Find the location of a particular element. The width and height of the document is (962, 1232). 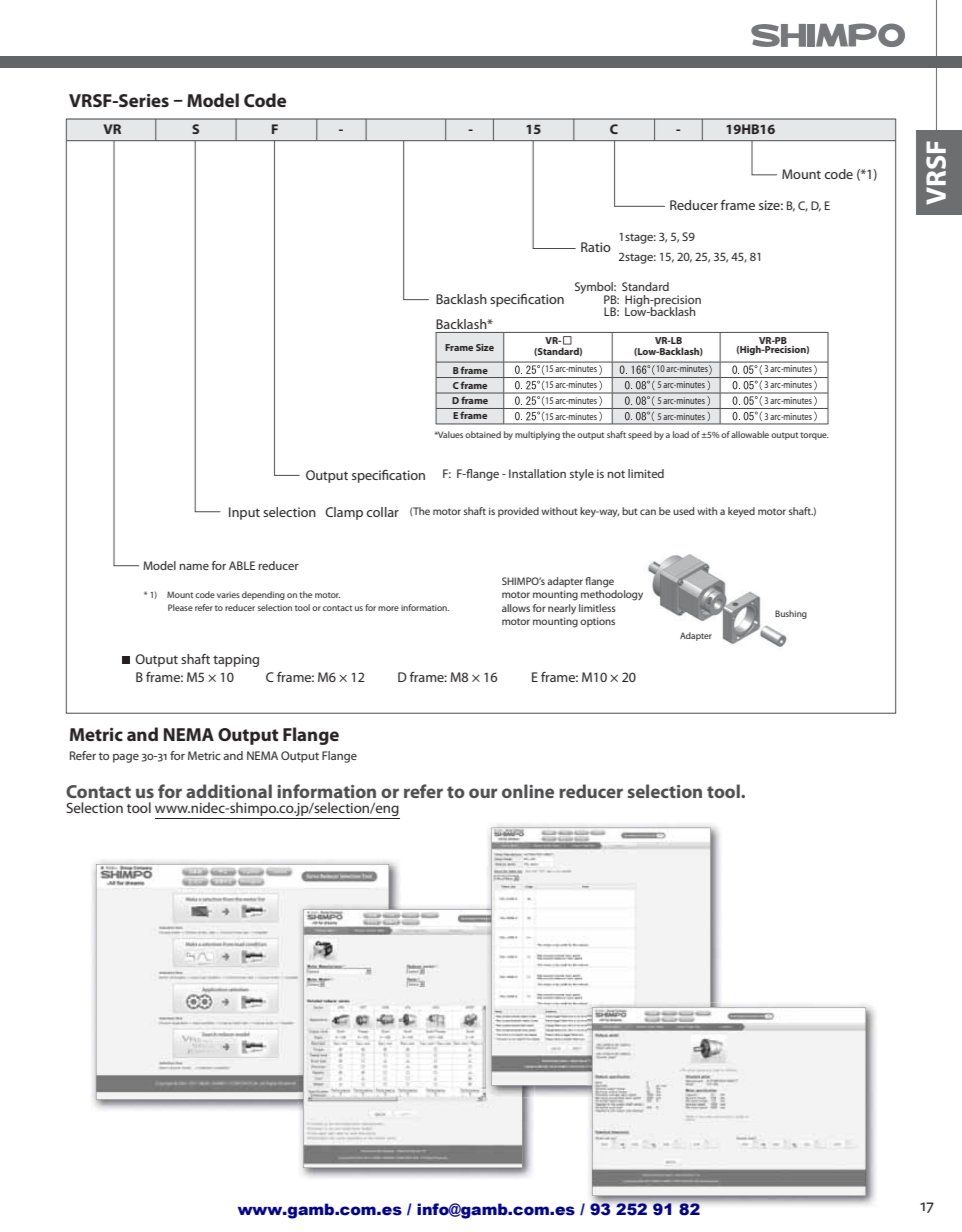

additional is located at coordinates (229, 791).
